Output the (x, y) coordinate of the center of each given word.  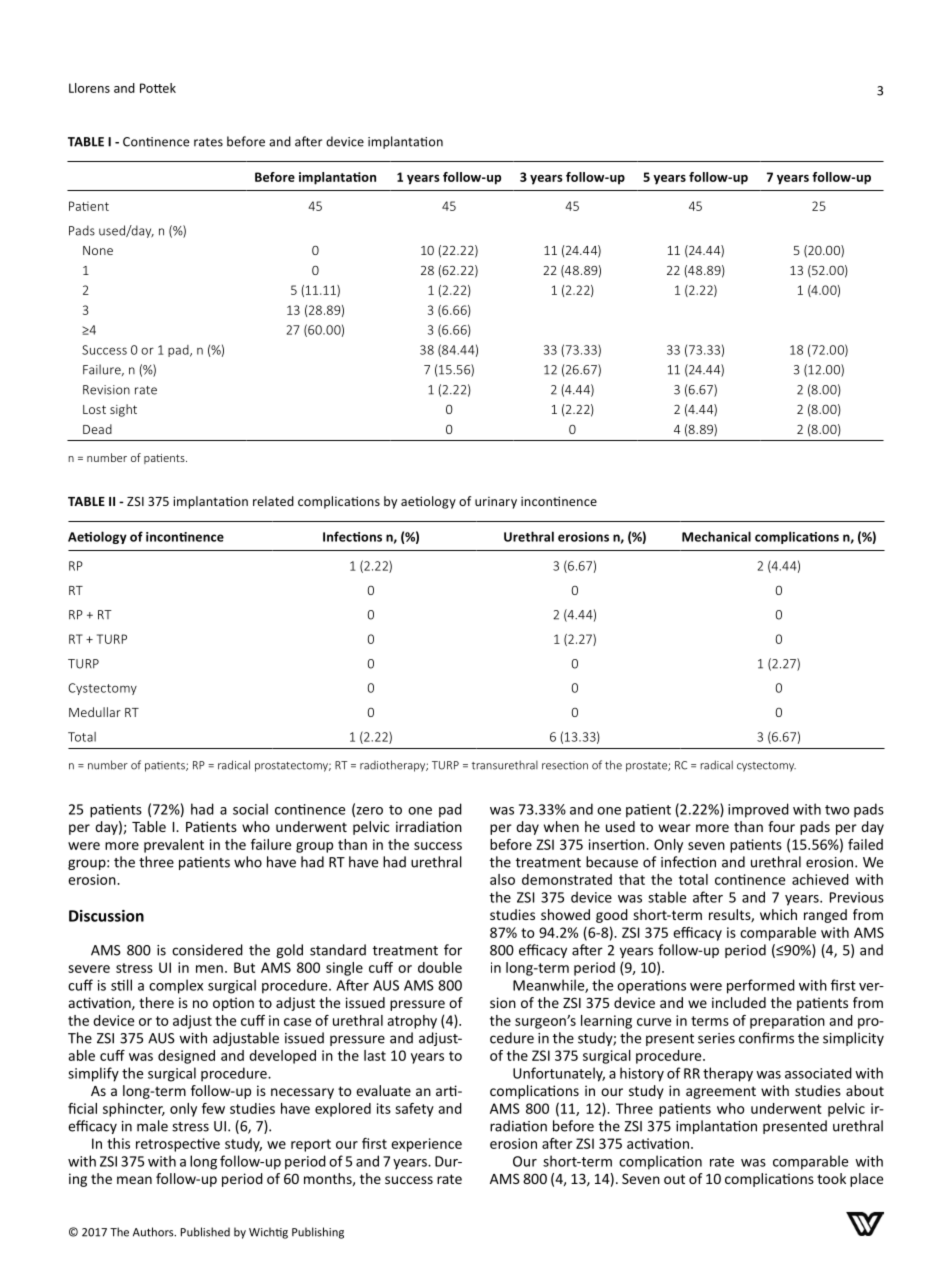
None (98, 250)
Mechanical (716, 536)
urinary (496, 503)
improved (758, 810)
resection (565, 765)
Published (205, 1232)
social (250, 809)
